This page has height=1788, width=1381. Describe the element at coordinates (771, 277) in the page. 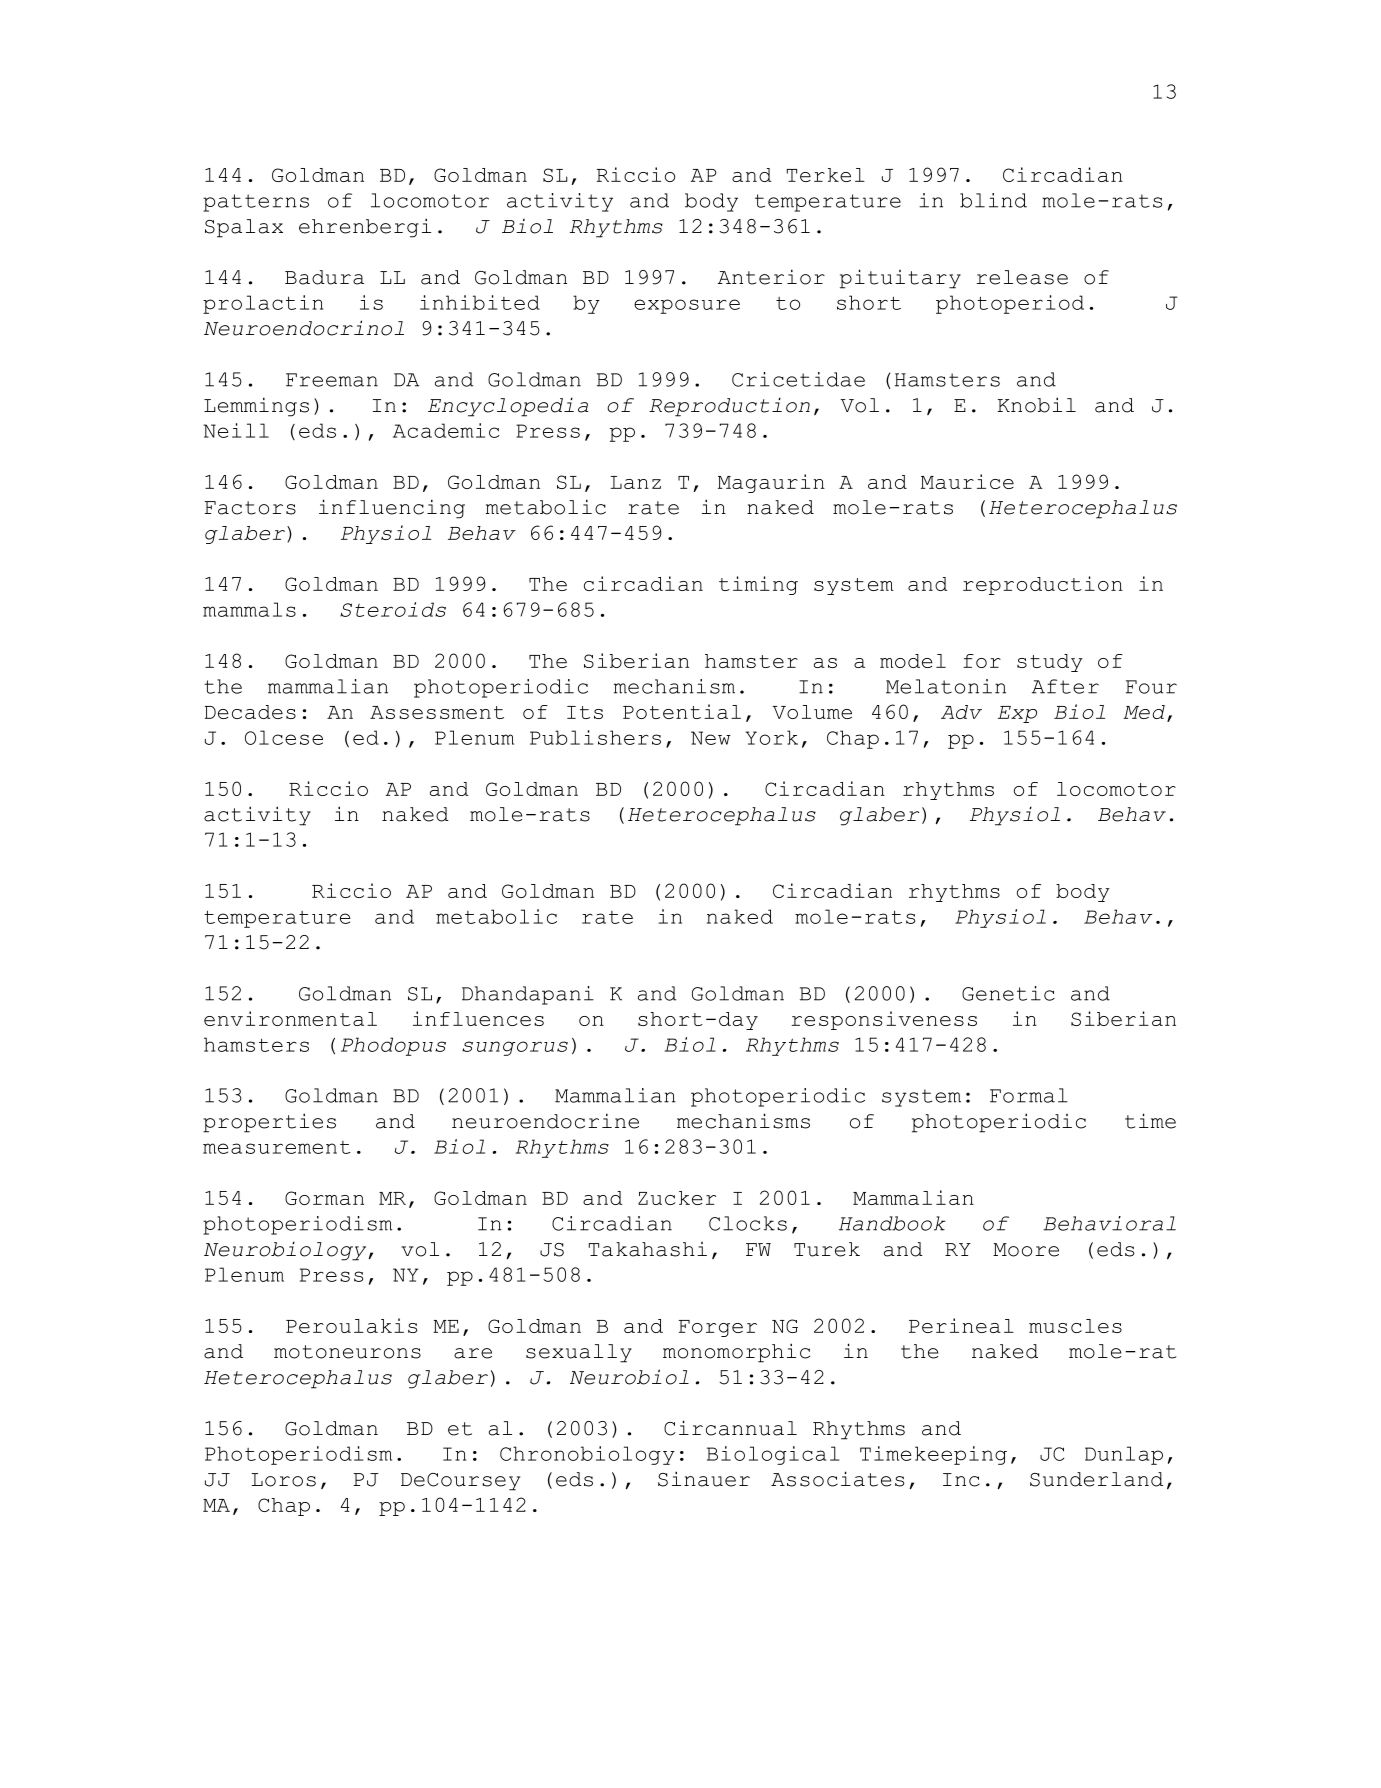

I see `Anterior` at that location.
